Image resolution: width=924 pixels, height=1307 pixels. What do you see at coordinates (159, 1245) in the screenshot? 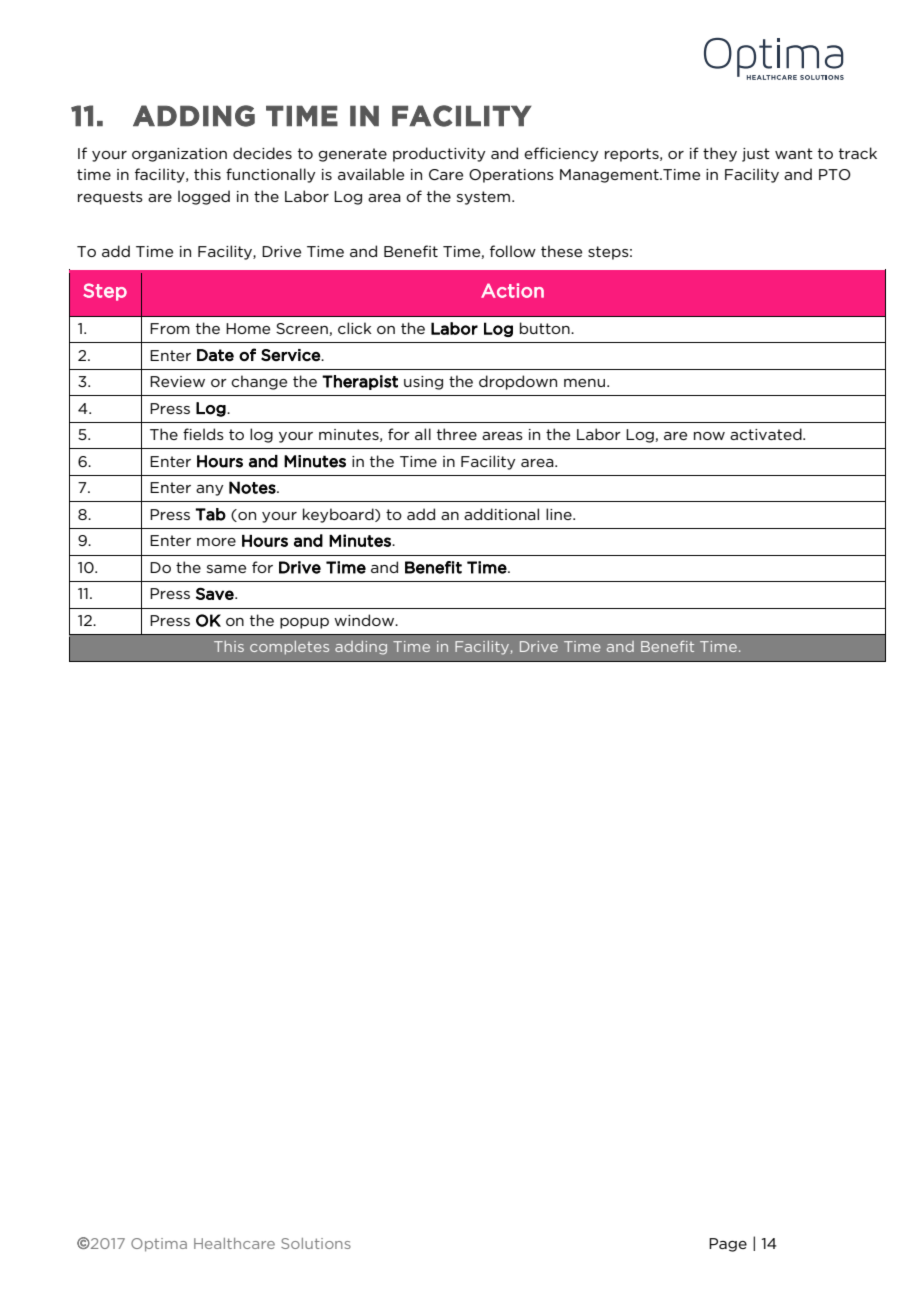
I see `Optima` at bounding box center [159, 1245].
